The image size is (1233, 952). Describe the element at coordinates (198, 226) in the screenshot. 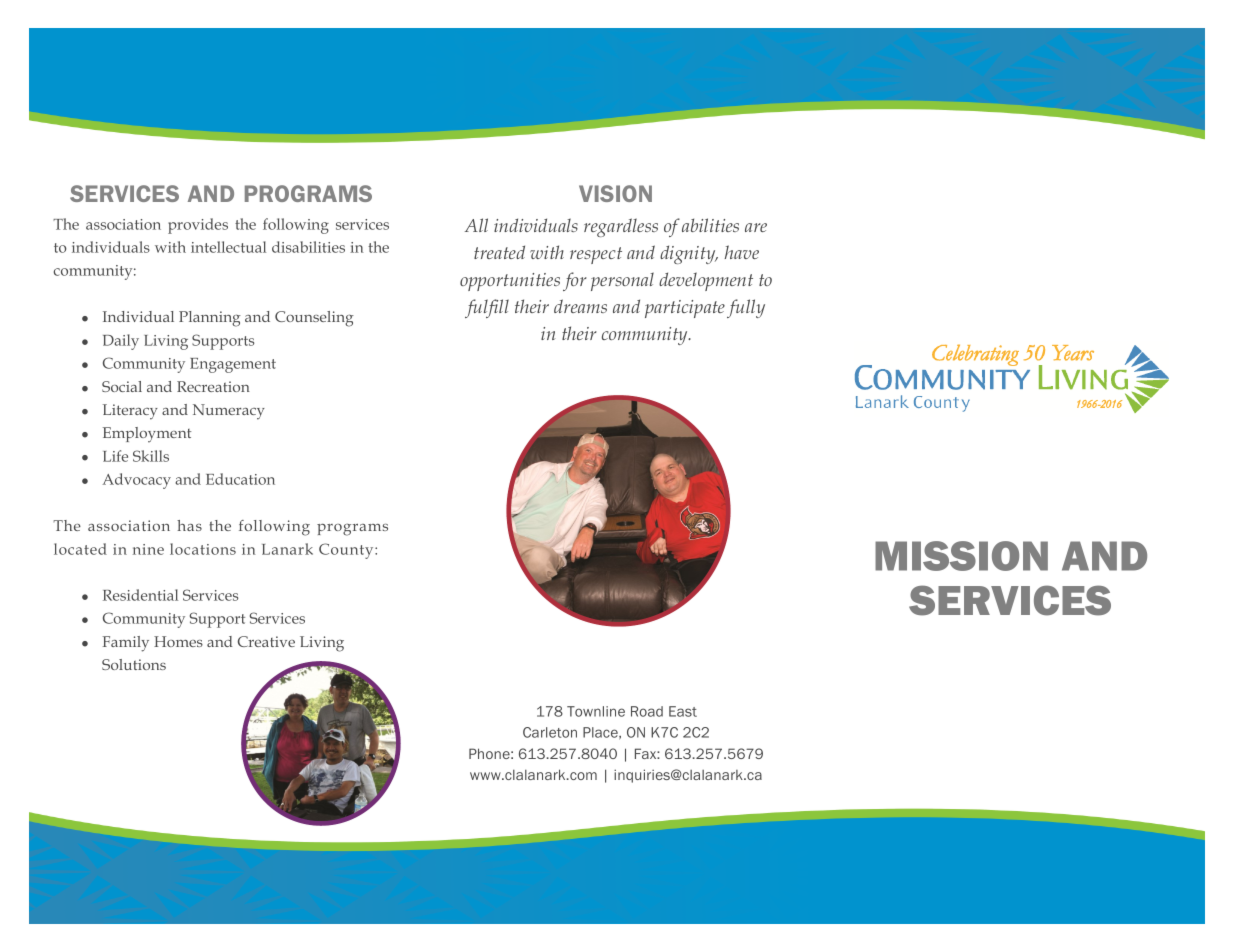

I see `provides` at that location.
